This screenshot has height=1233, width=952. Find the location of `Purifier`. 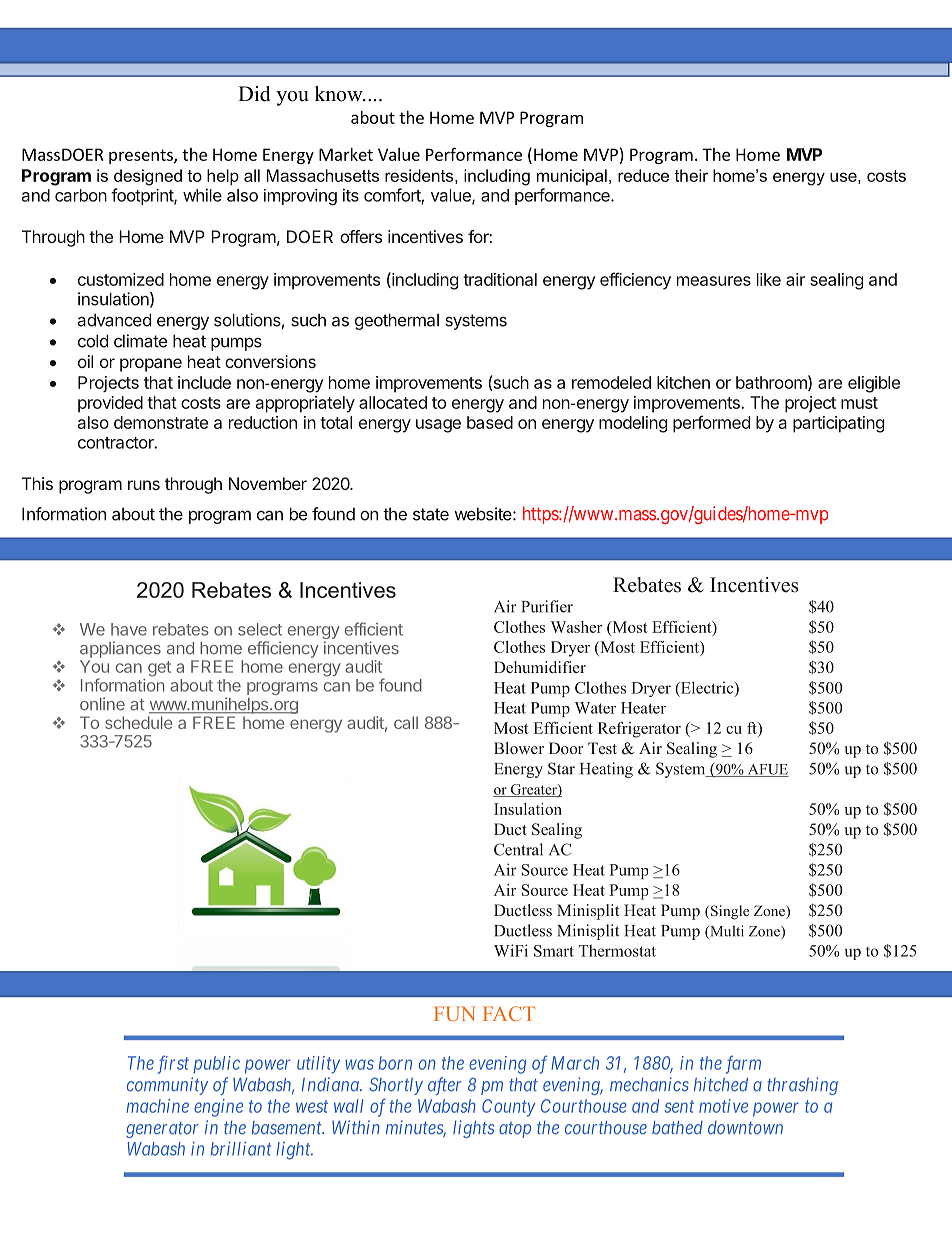

Purifier is located at coordinates (547, 606).
